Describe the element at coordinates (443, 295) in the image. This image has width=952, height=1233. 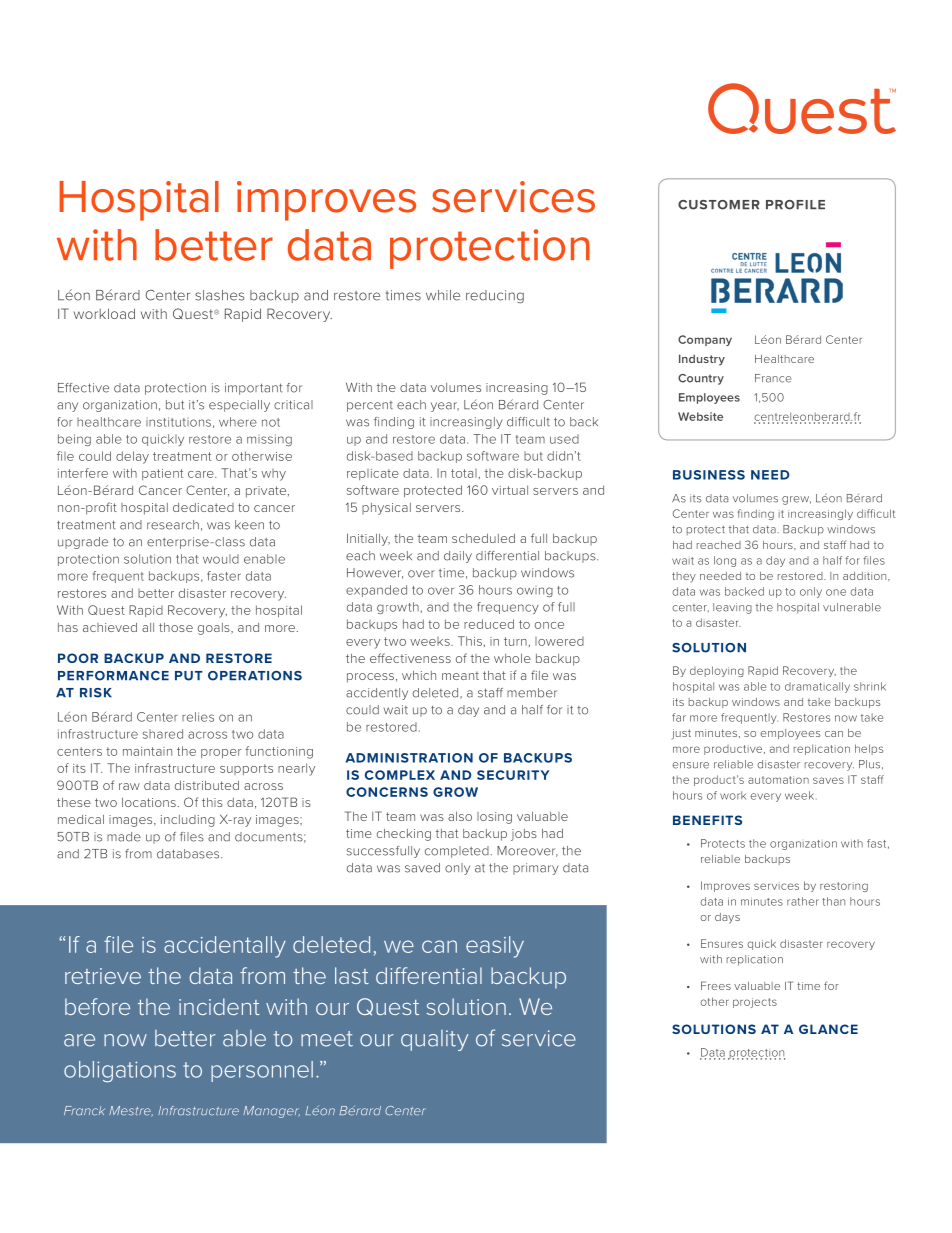
I see `while` at that location.
